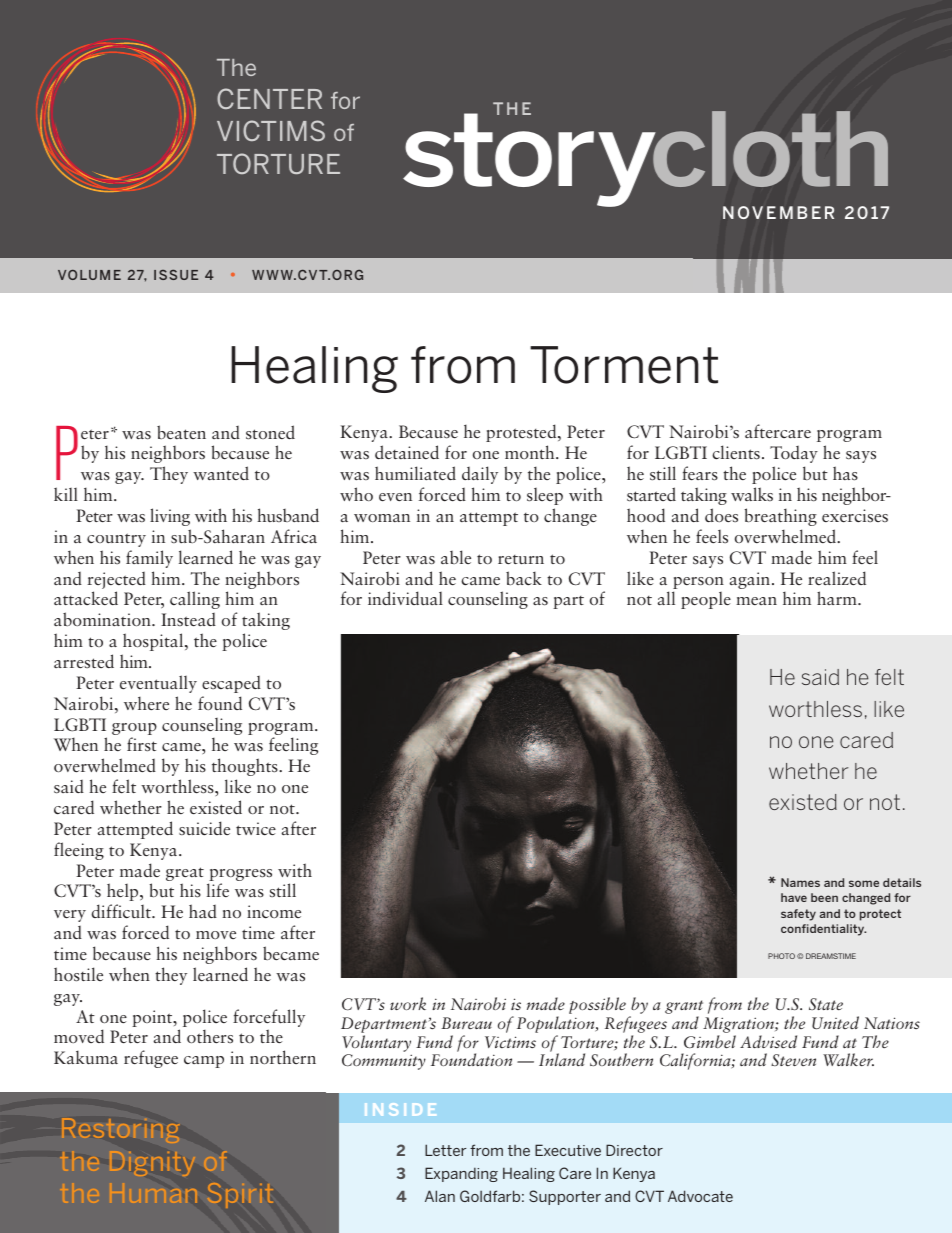 The width and height of the document is (952, 1233). What do you see at coordinates (240, 1195) in the document?
I see `Spirit` at bounding box center [240, 1195].
